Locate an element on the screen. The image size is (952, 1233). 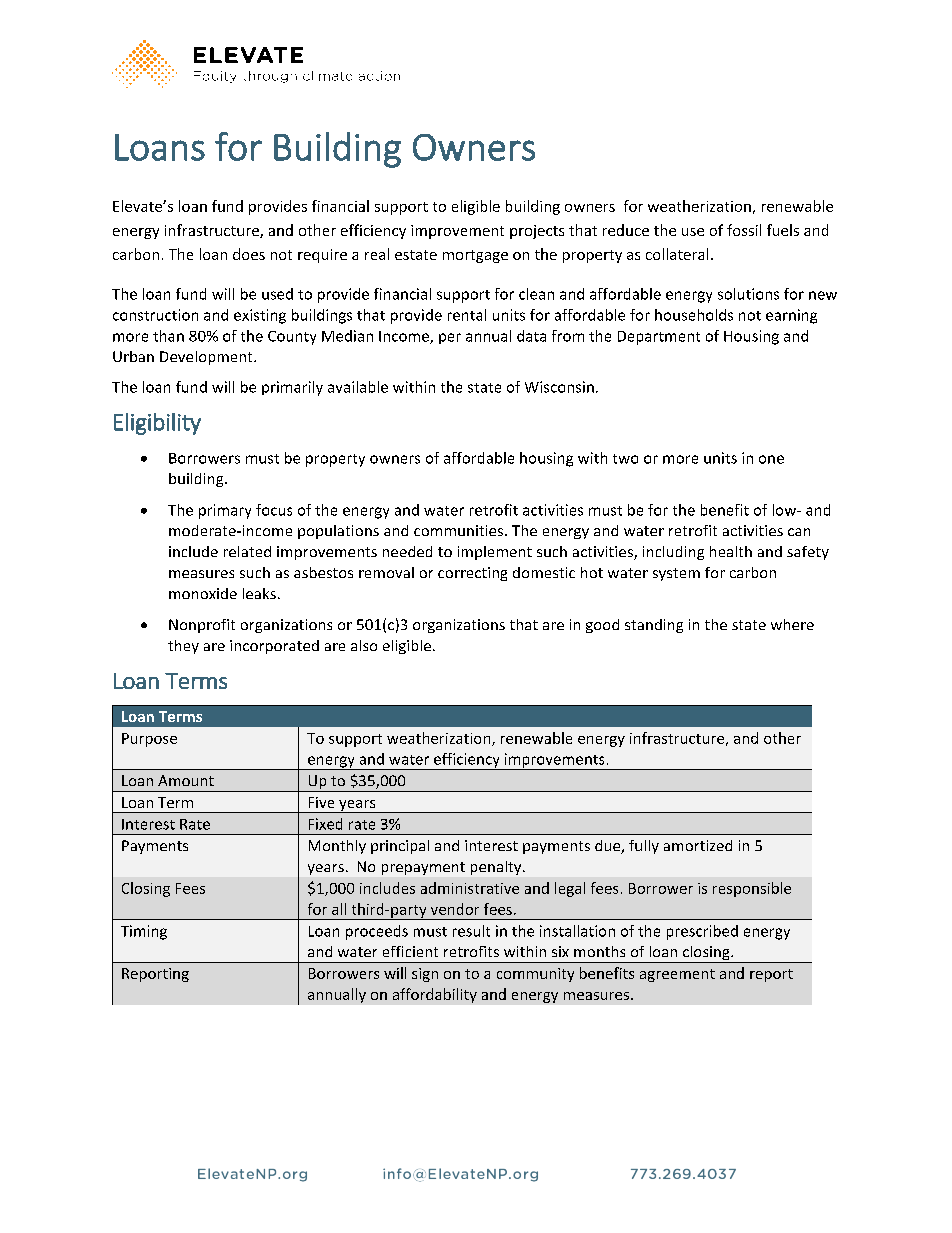
Nonprofit is located at coordinates (202, 626).
